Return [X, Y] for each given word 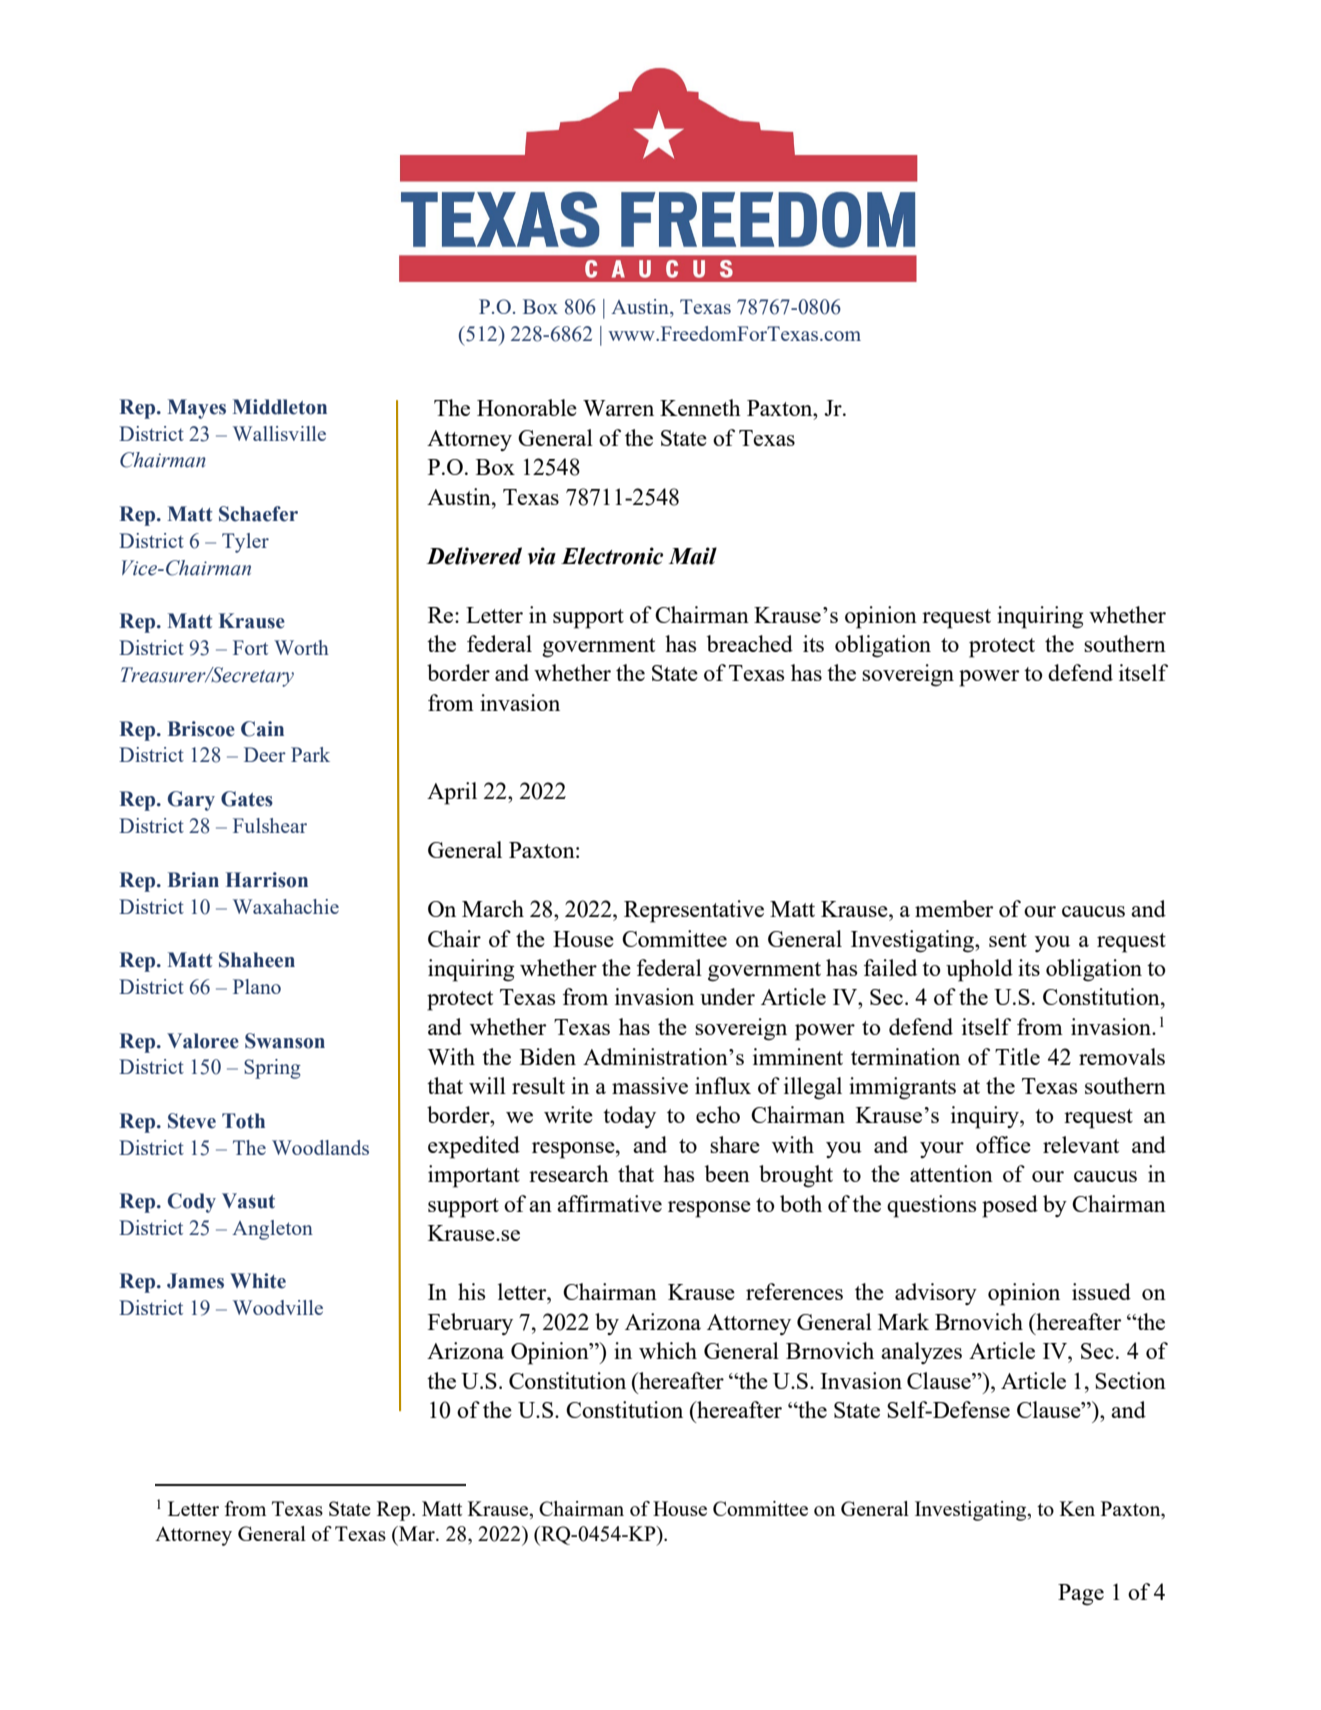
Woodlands [320, 1147]
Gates [247, 799]
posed [1010, 1206]
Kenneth [700, 407]
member [954, 908]
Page [1081, 1595]
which [668, 1350]
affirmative [609, 1203]
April [452, 793]
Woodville [278, 1307]
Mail [692, 556]
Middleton [280, 407]
